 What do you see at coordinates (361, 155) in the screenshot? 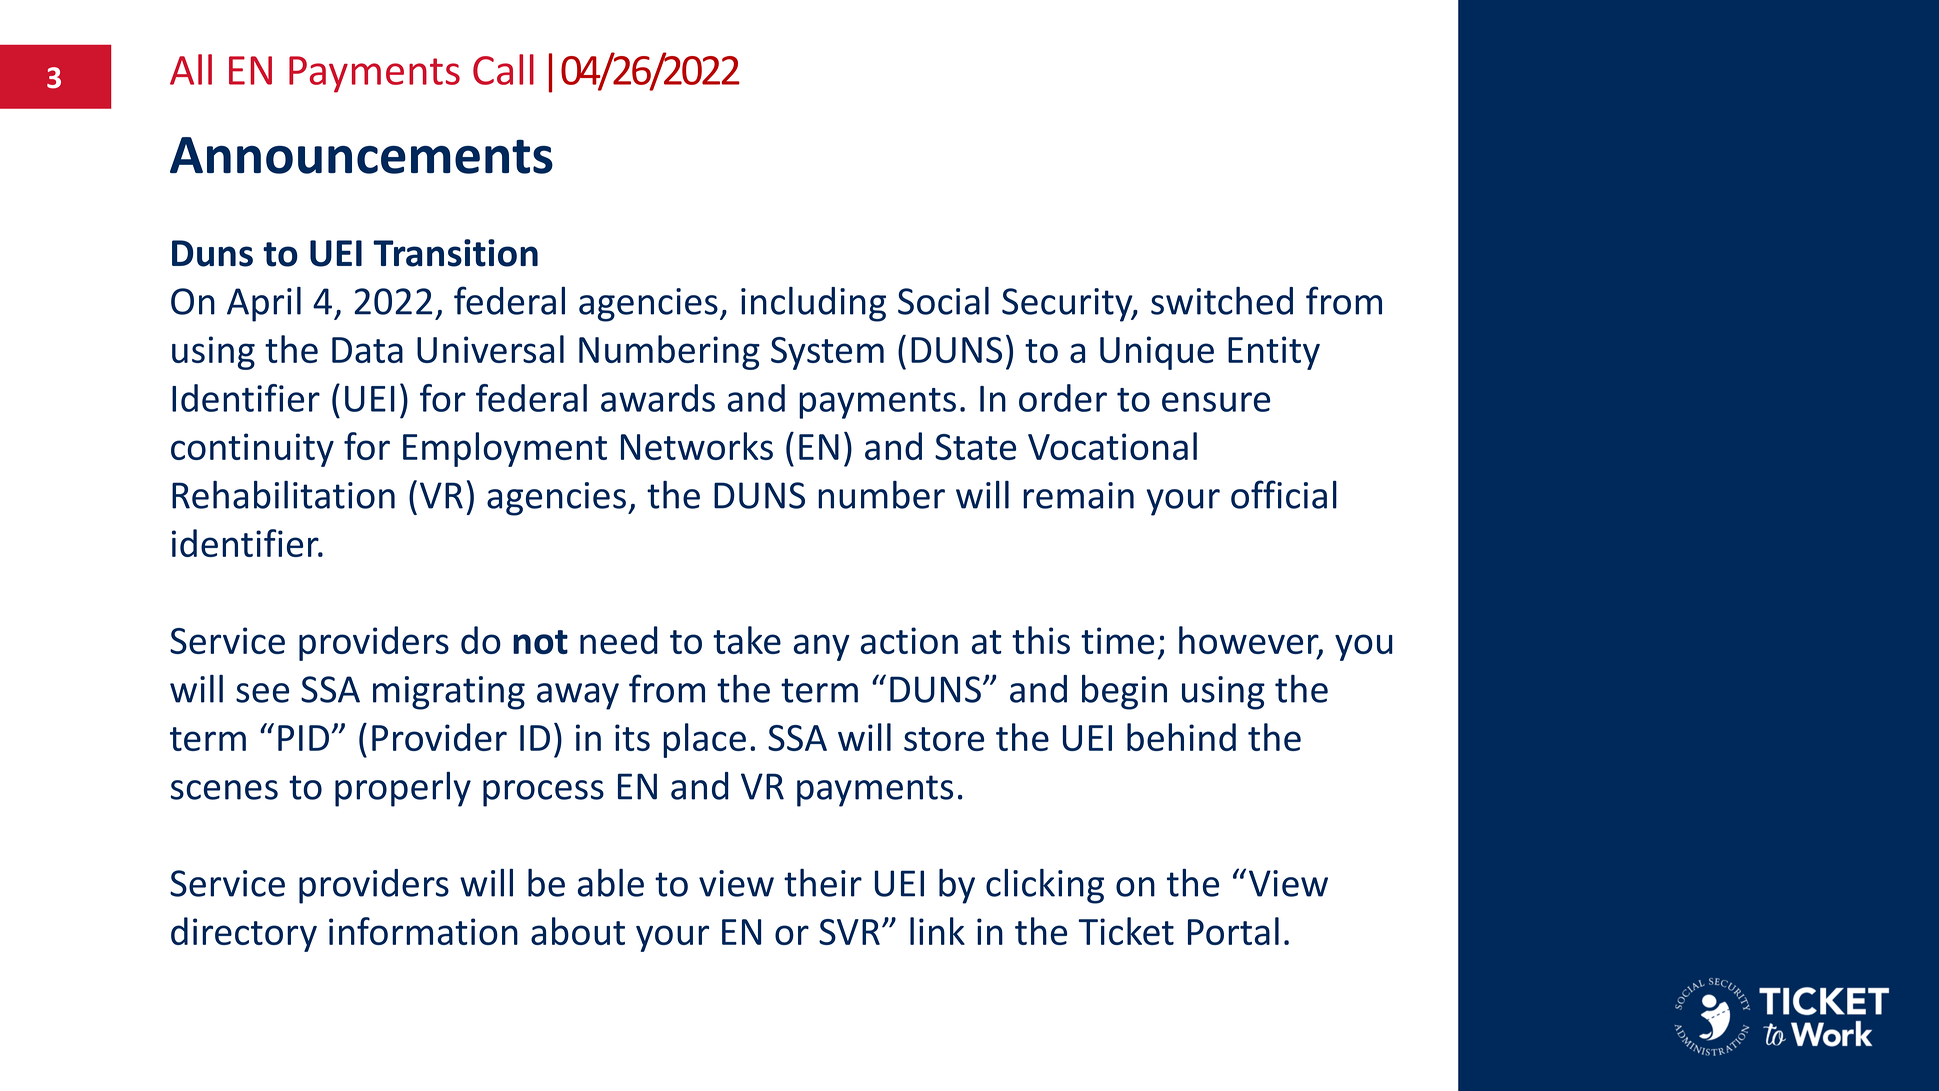
I see `Announcements` at bounding box center [361, 155].
